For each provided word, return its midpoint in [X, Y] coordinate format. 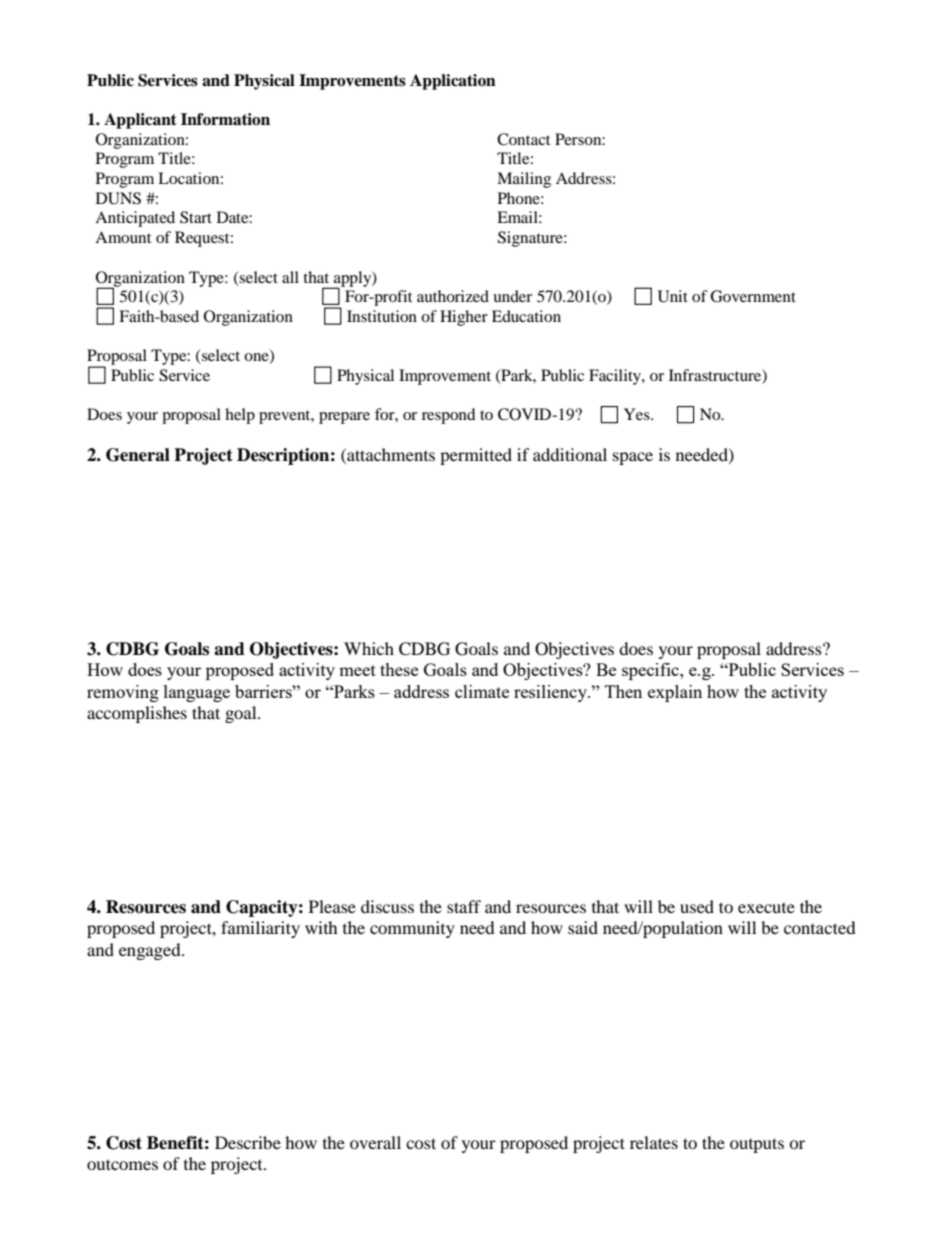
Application [453, 82]
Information [225, 119]
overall [375, 1142]
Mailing [524, 180]
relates [654, 1142]
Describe [248, 1142]
